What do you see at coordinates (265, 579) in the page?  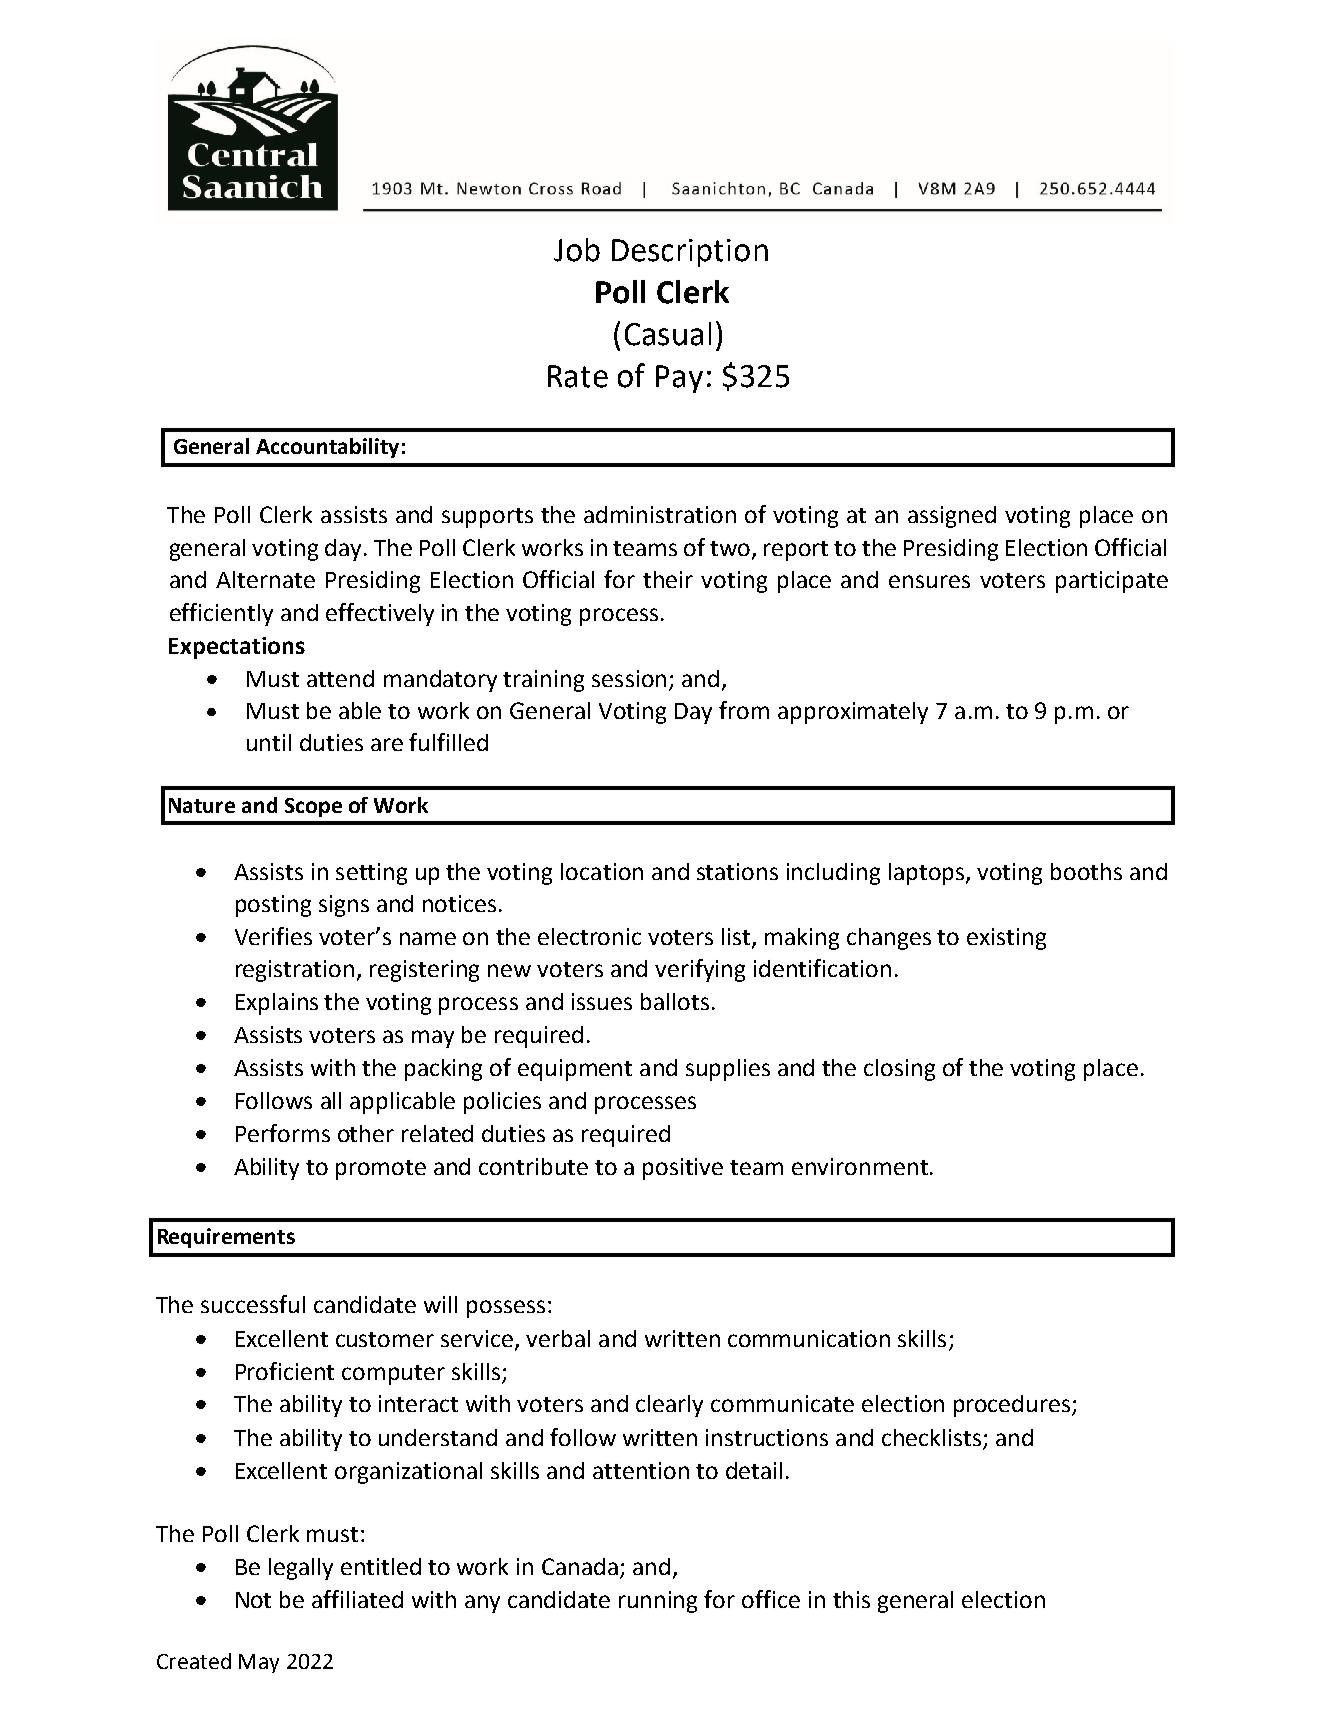 I see `Alternate` at bounding box center [265, 579].
